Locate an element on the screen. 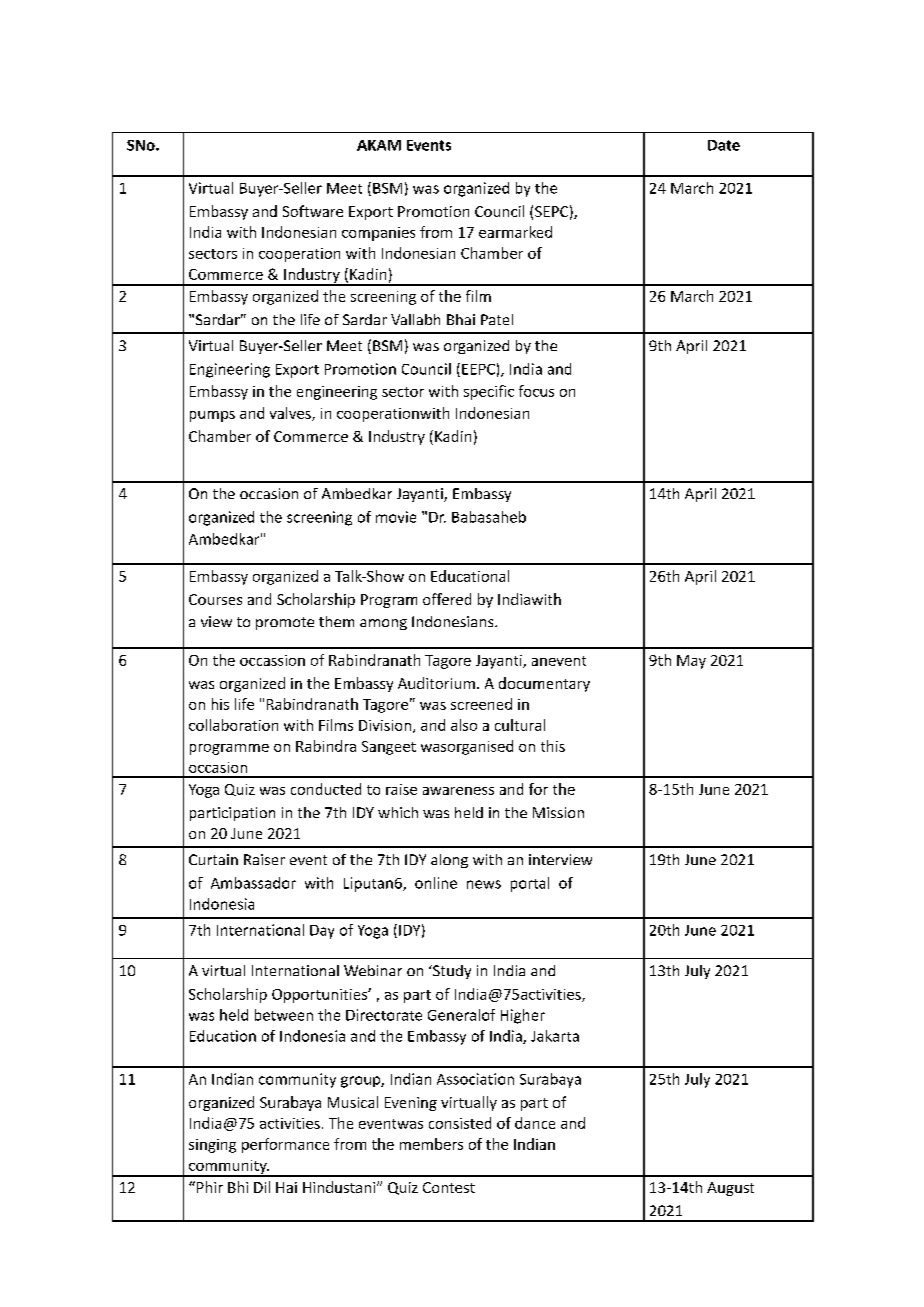  focus is located at coordinates (536, 391).
